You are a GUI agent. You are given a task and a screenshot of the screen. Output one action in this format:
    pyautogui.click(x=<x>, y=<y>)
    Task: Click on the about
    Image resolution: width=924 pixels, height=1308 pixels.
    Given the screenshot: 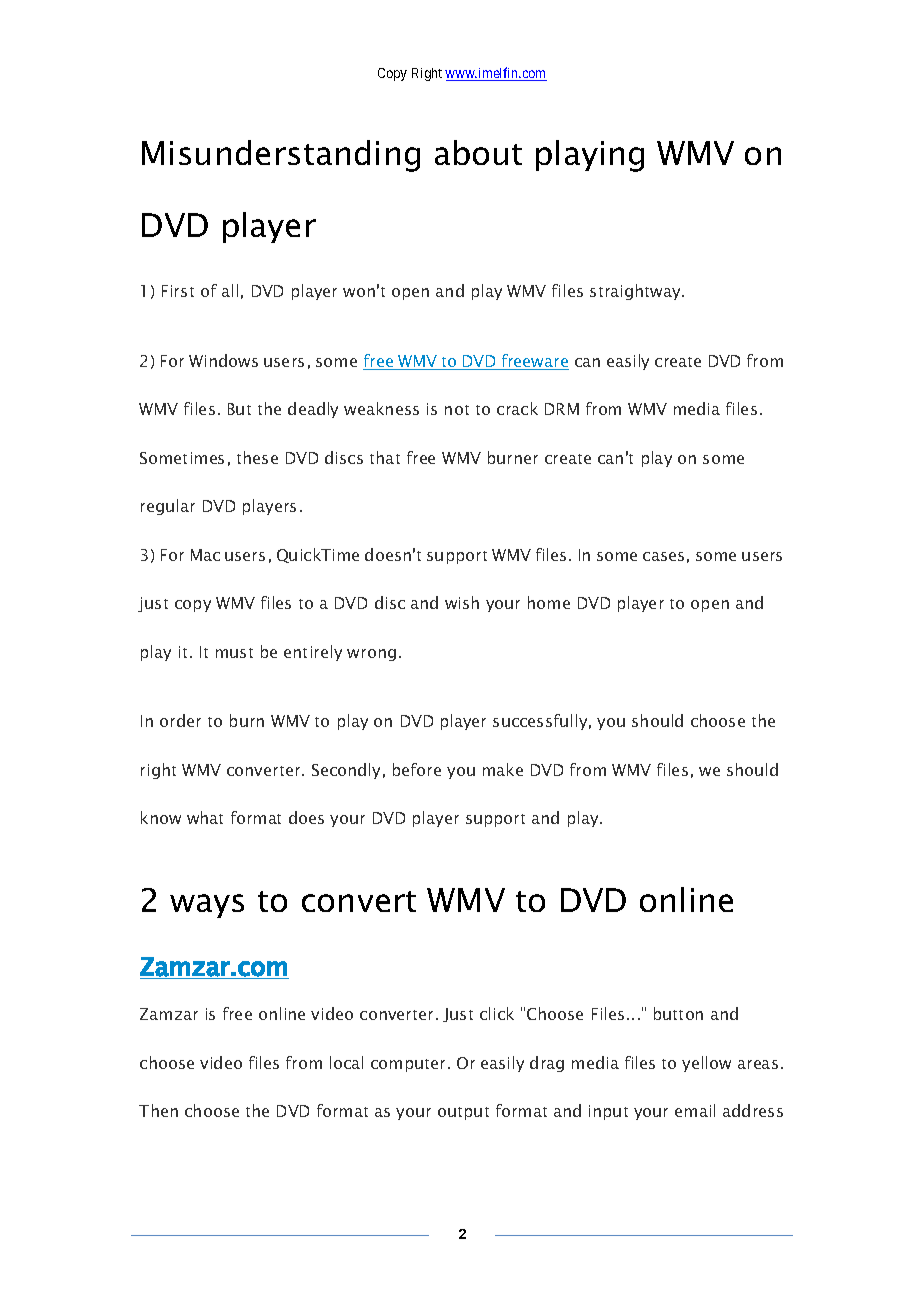 What is the action you would take?
    pyautogui.click(x=478, y=152)
